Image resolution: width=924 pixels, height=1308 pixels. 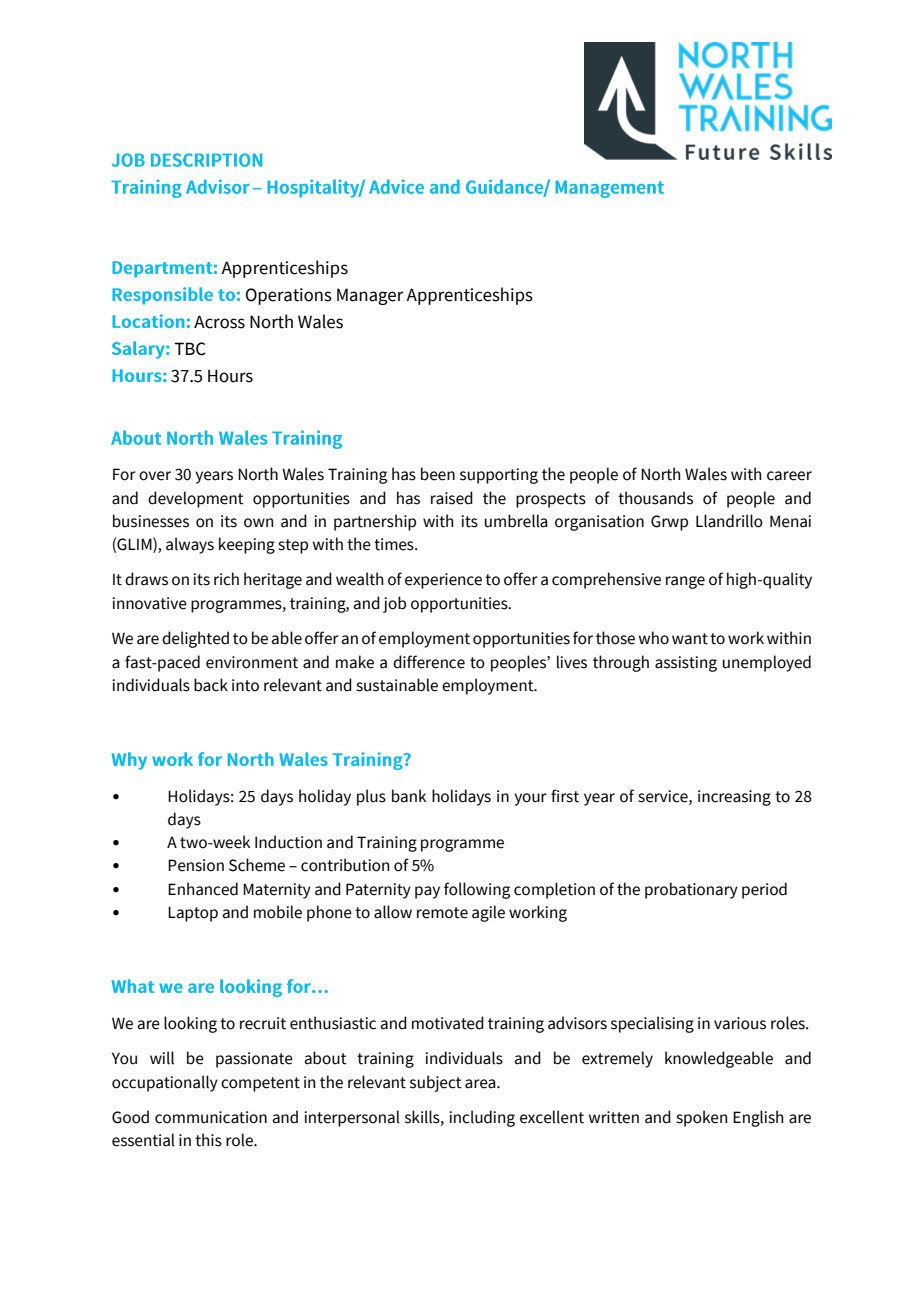 I want to click on probationary, so click(x=691, y=890).
